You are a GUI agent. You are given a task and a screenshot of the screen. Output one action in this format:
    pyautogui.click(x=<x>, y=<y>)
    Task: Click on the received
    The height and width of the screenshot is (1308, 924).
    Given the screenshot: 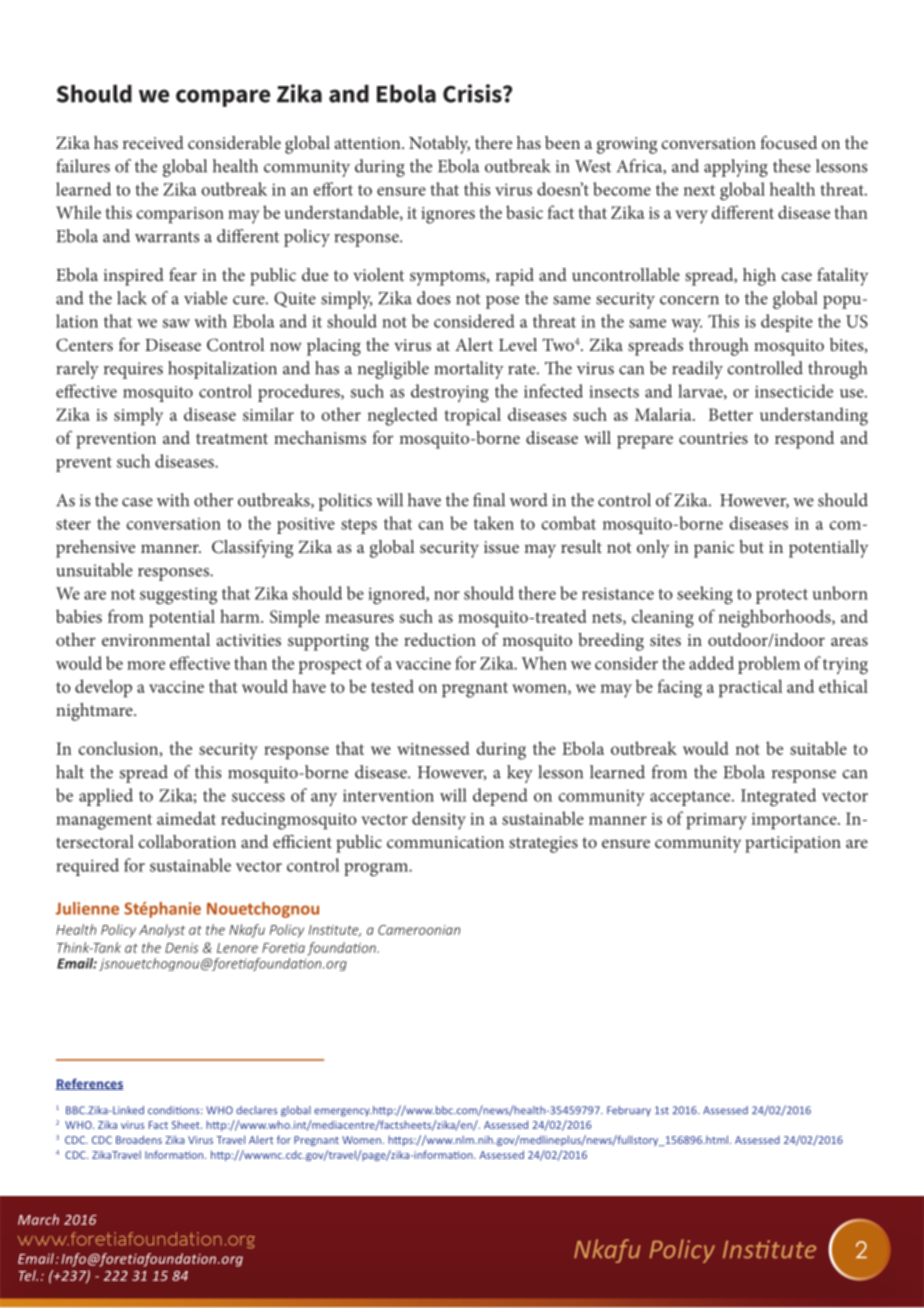 What is the action you would take?
    pyautogui.click(x=153, y=142)
